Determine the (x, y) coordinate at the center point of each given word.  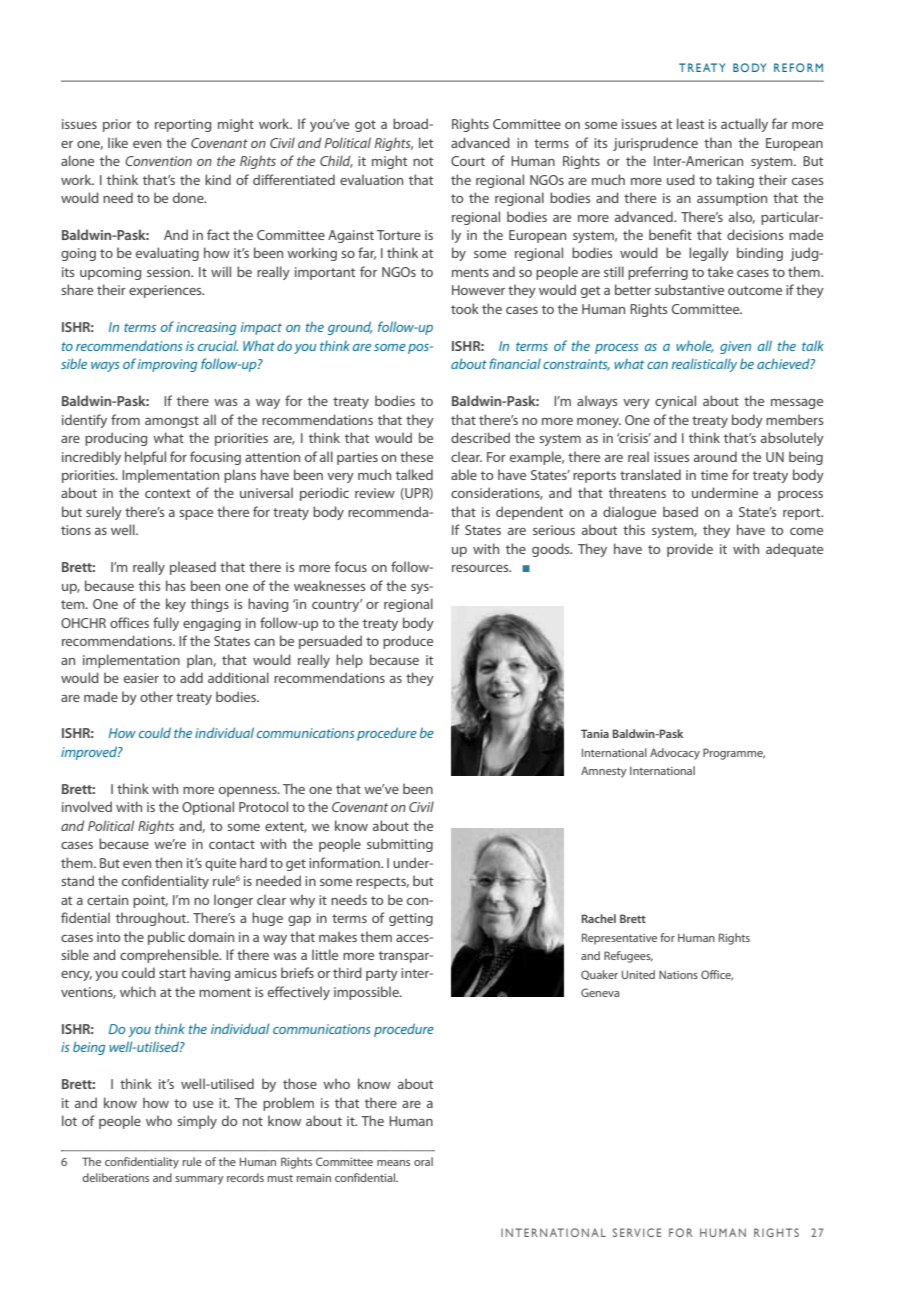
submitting (400, 845)
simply (197, 1122)
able (464, 474)
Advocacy (675, 754)
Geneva (600, 992)
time (714, 475)
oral (423, 1161)
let (426, 142)
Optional (208, 808)
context (168, 493)
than (718, 142)
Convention (158, 161)
